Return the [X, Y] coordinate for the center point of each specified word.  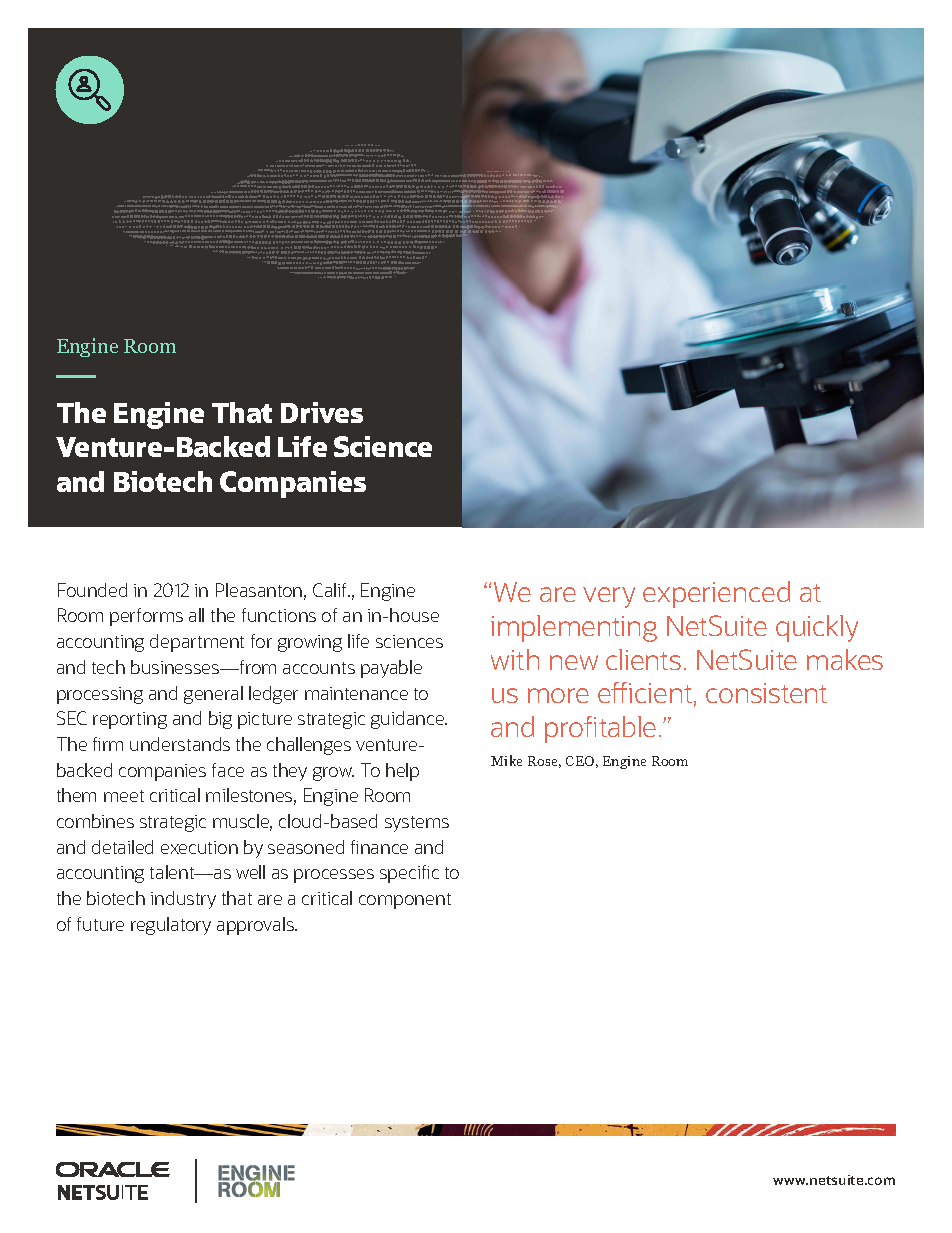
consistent [766, 693]
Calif [331, 590]
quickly [817, 628]
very [609, 597]
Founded [92, 590]
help [402, 772]
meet [124, 796]
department [197, 643]
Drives [322, 412]
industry [183, 900]
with [515, 659]
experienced [716, 594]
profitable [600, 729]
